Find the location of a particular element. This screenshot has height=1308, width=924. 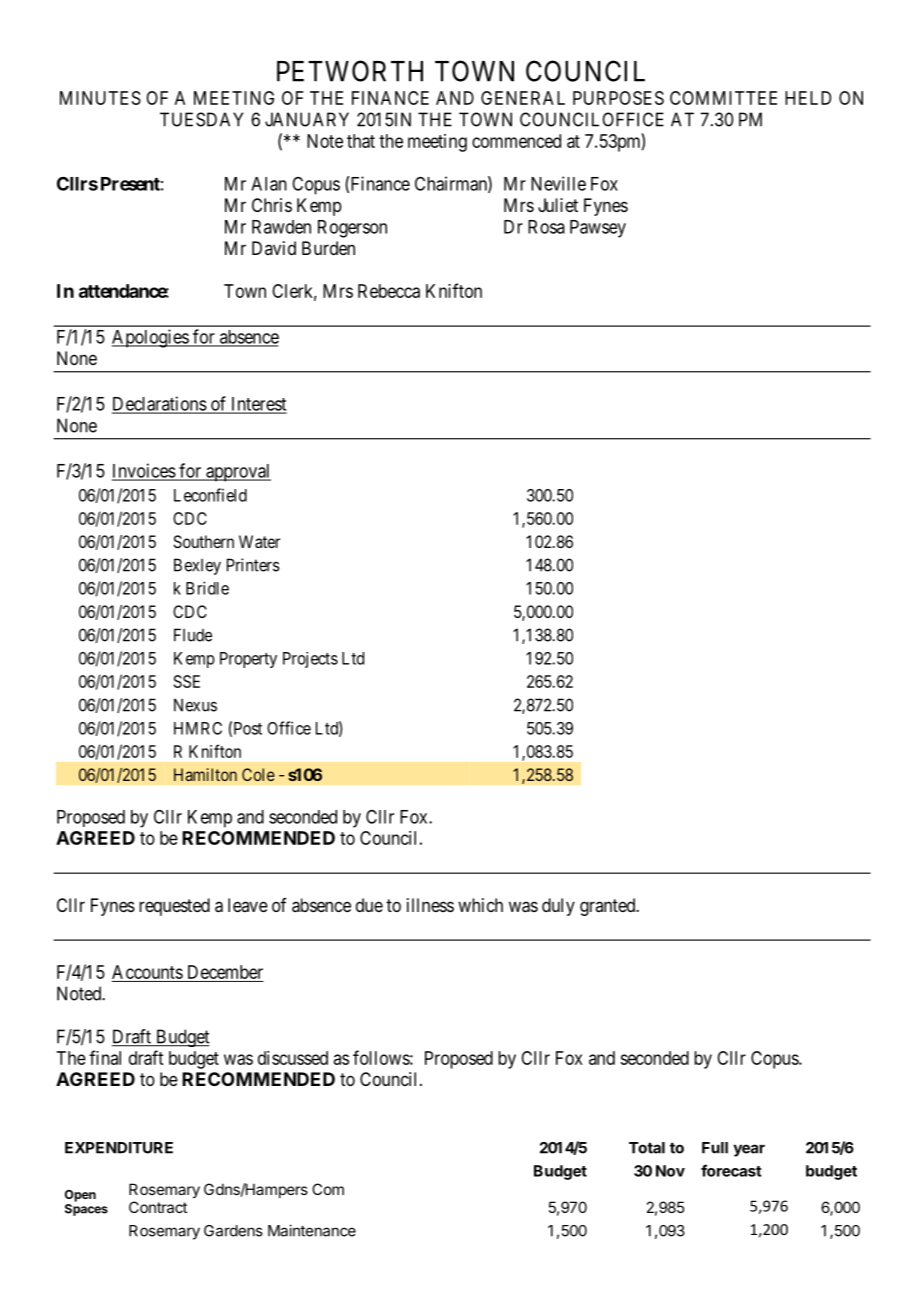

TUESDAY is located at coordinates (201, 119).
